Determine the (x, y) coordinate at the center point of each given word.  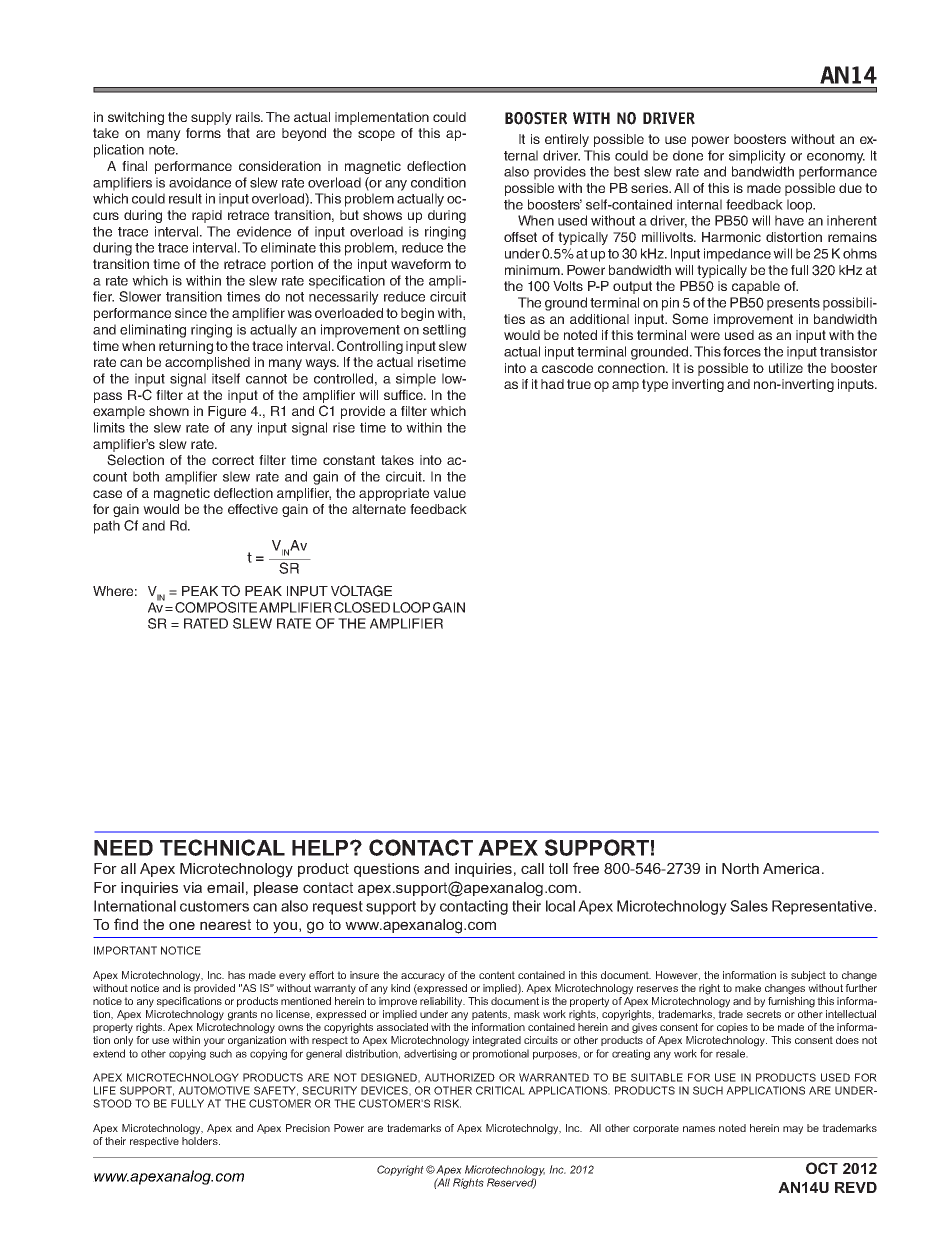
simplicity (757, 157)
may (793, 1130)
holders (201, 1141)
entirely (567, 140)
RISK (447, 1103)
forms (203, 133)
